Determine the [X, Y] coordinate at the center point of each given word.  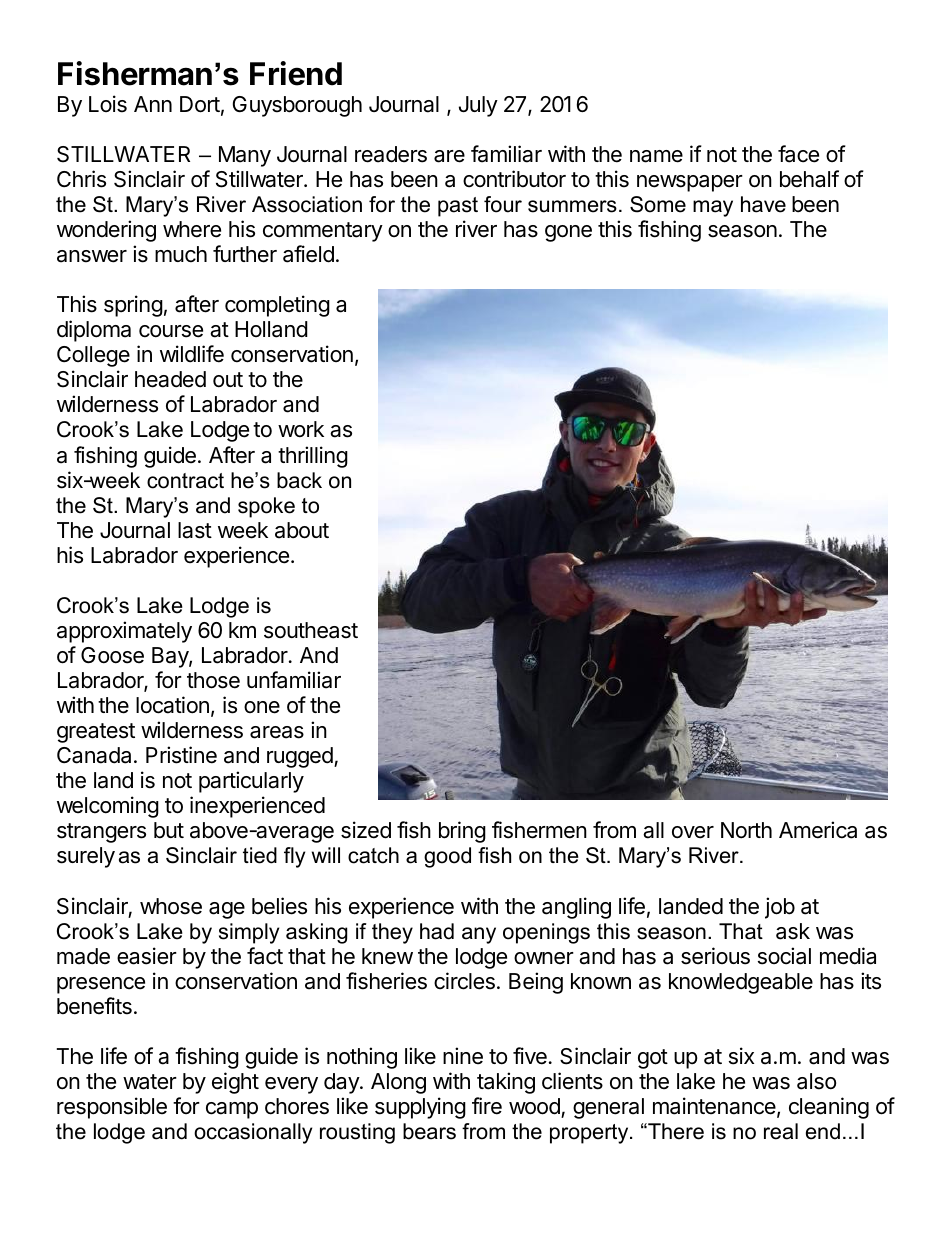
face [798, 154]
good [447, 857]
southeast [311, 630]
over [693, 832]
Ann [153, 104]
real [781, 1131]
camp [232, 1110]
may [713, 208]
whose [171, 906]
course [171, 331]
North [746, 830]
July [478, 106]
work [301, 429]
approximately [124, 632]
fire [487, 1106]
